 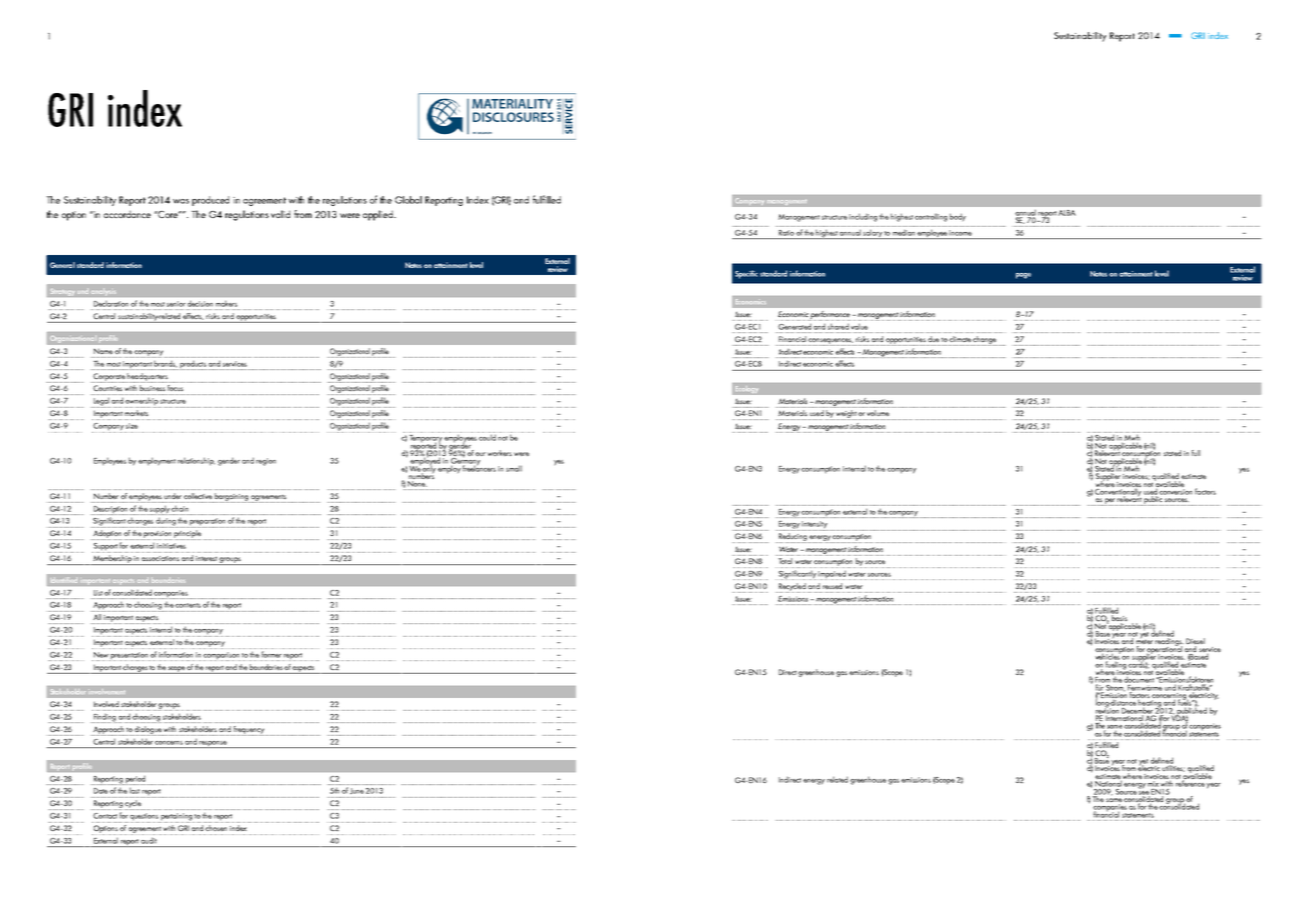 I want to click on Reducing, so click(x=793, y=538).
